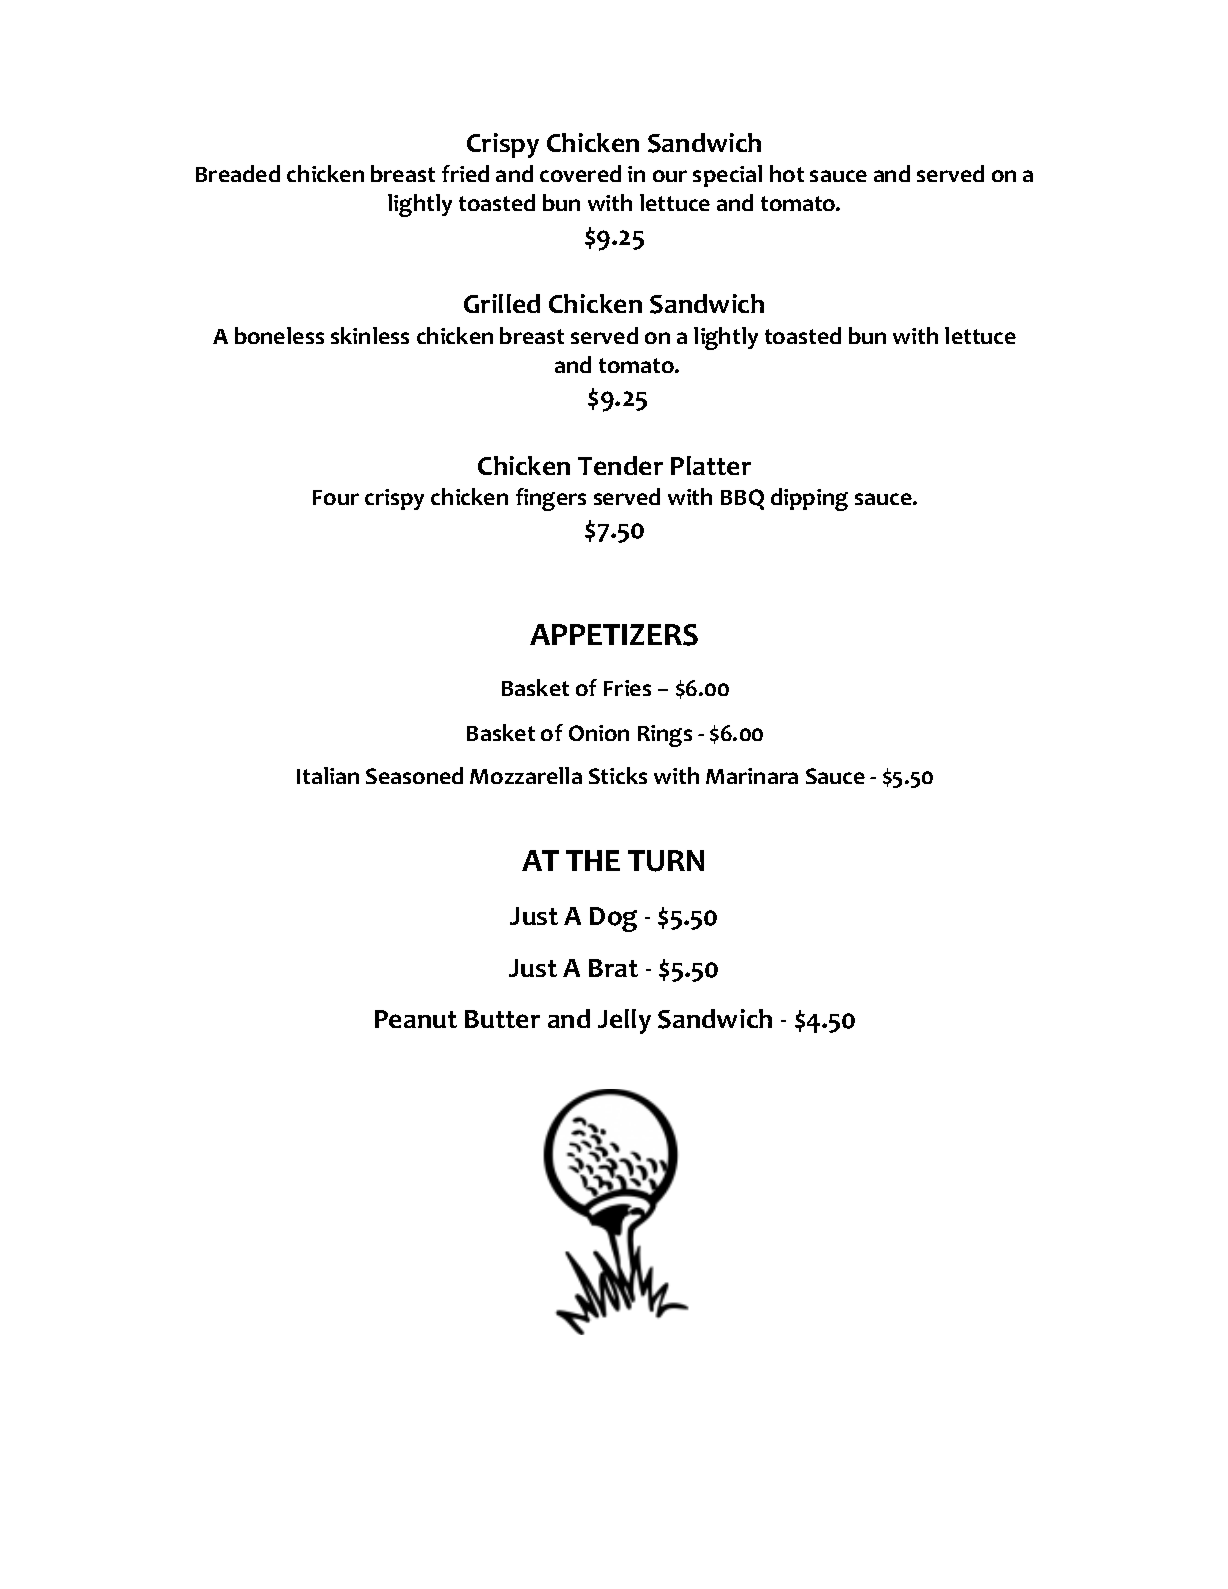  I want to click on covered, so click(580, 173).
